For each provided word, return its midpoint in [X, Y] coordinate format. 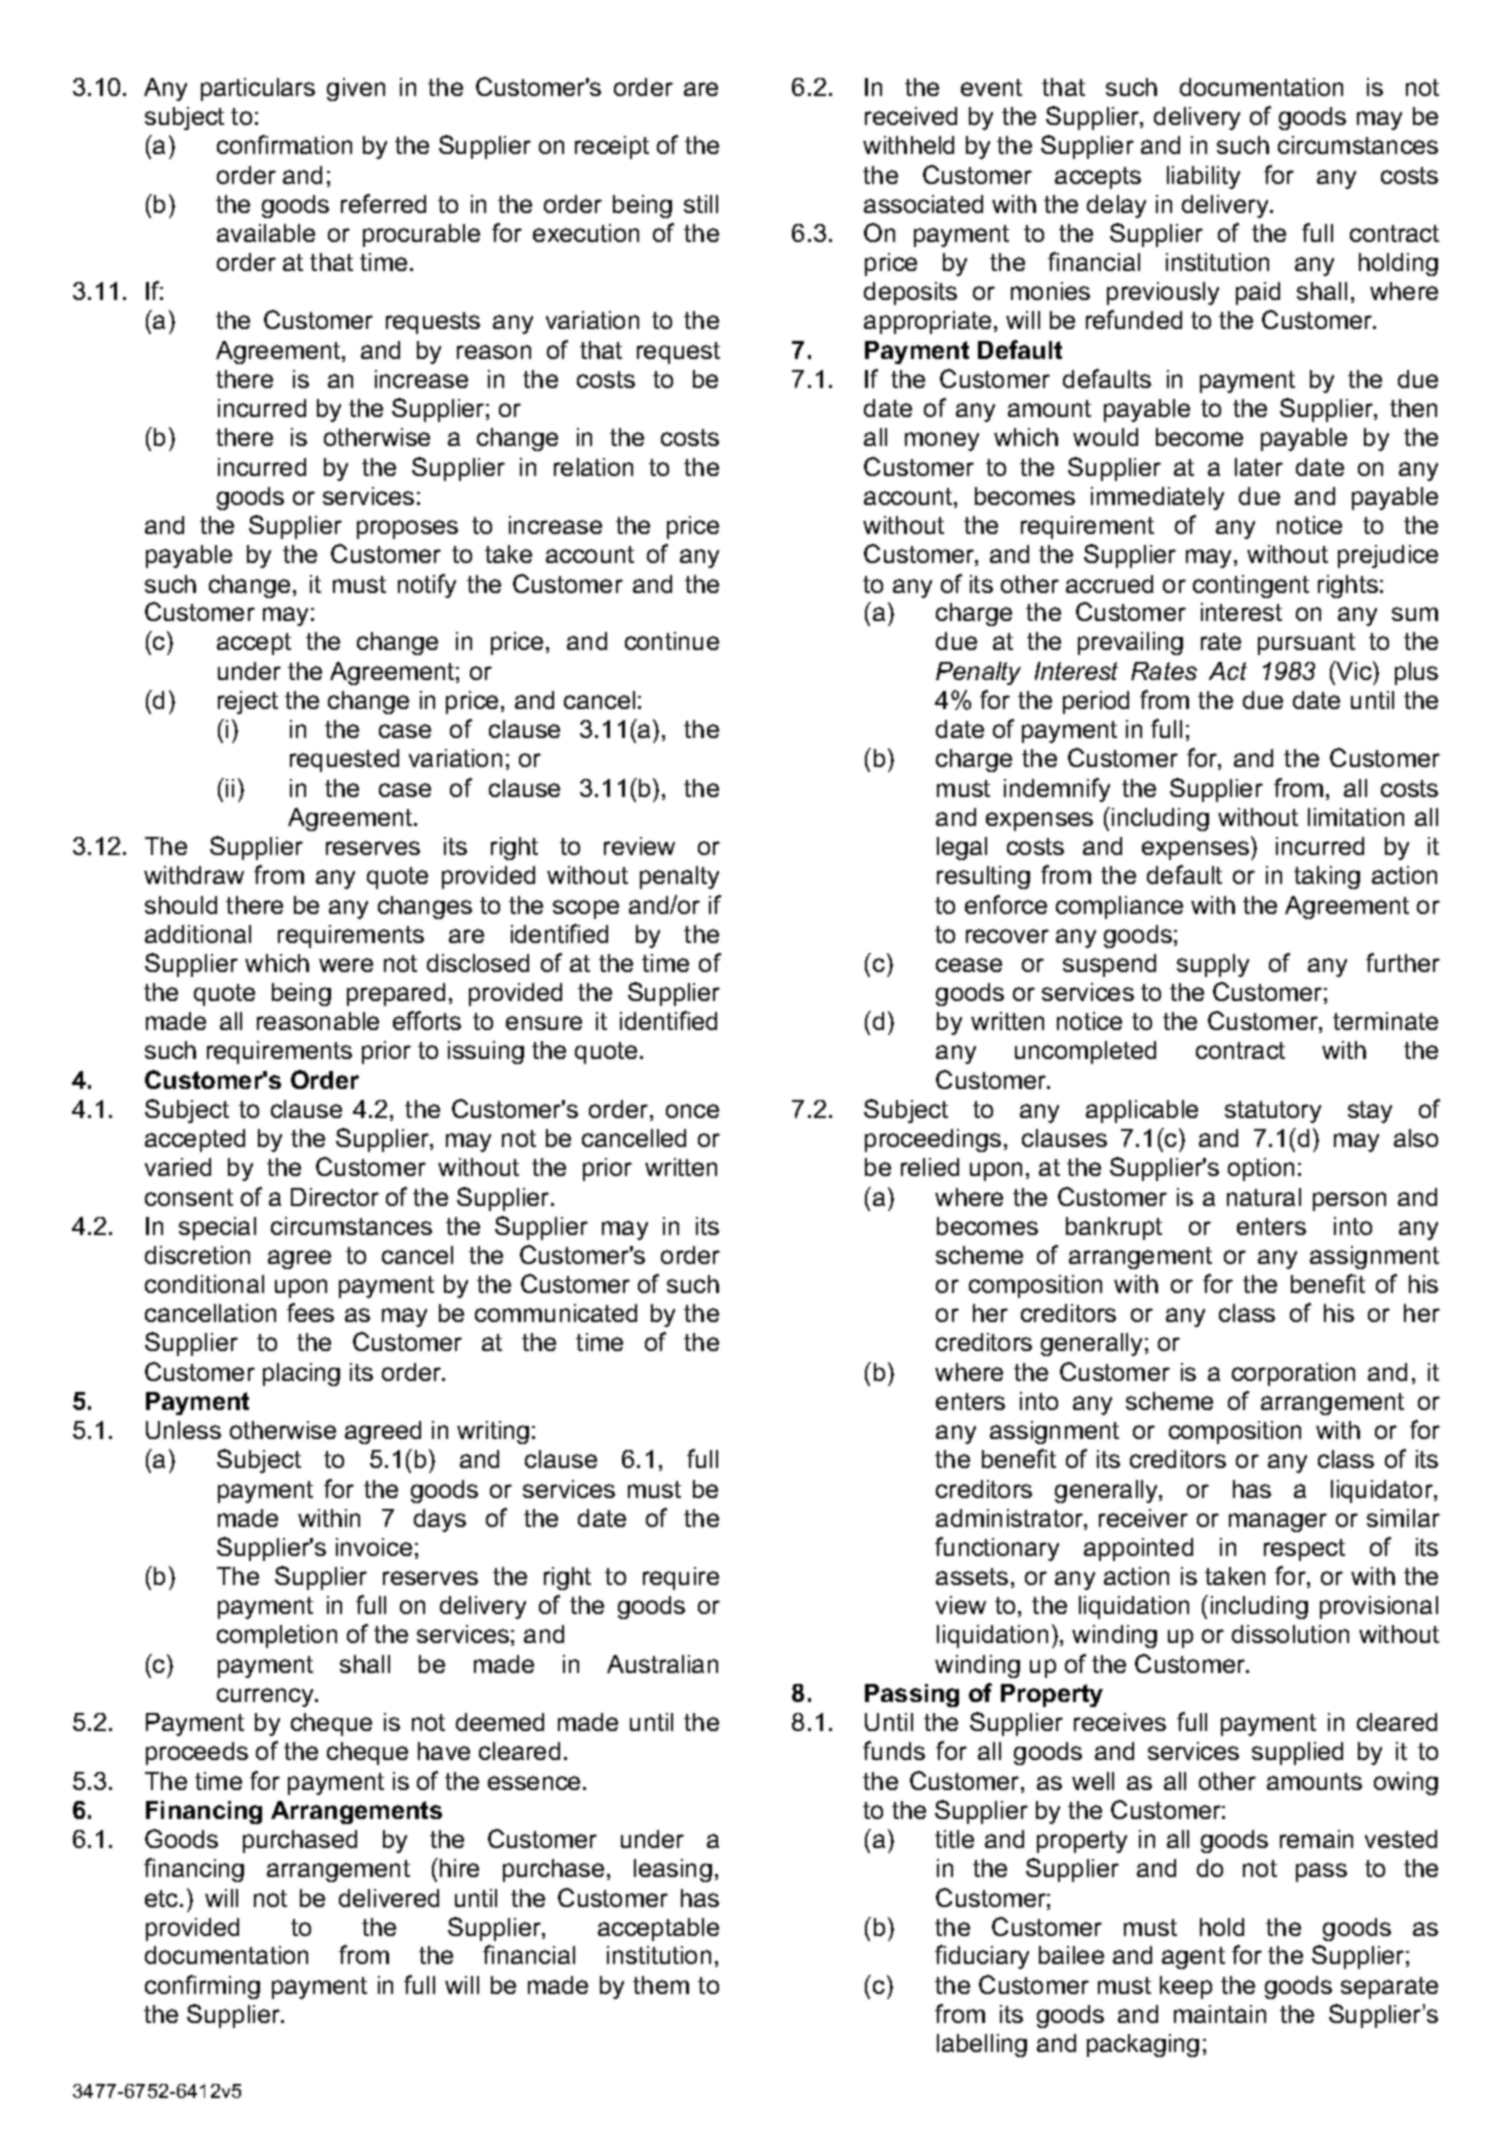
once [692, 1111]
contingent [1251, 586]
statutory [1273, 1112]
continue [672, 641]
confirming [202, 1987]
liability [1203, 177]
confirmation [284, 144]
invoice [374, 1547]
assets [972, 1576]
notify [427, 586]
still [701, 204]
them [661, 1985]
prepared [396, 994]
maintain [1220, 2014]
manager [1278, 1522]
